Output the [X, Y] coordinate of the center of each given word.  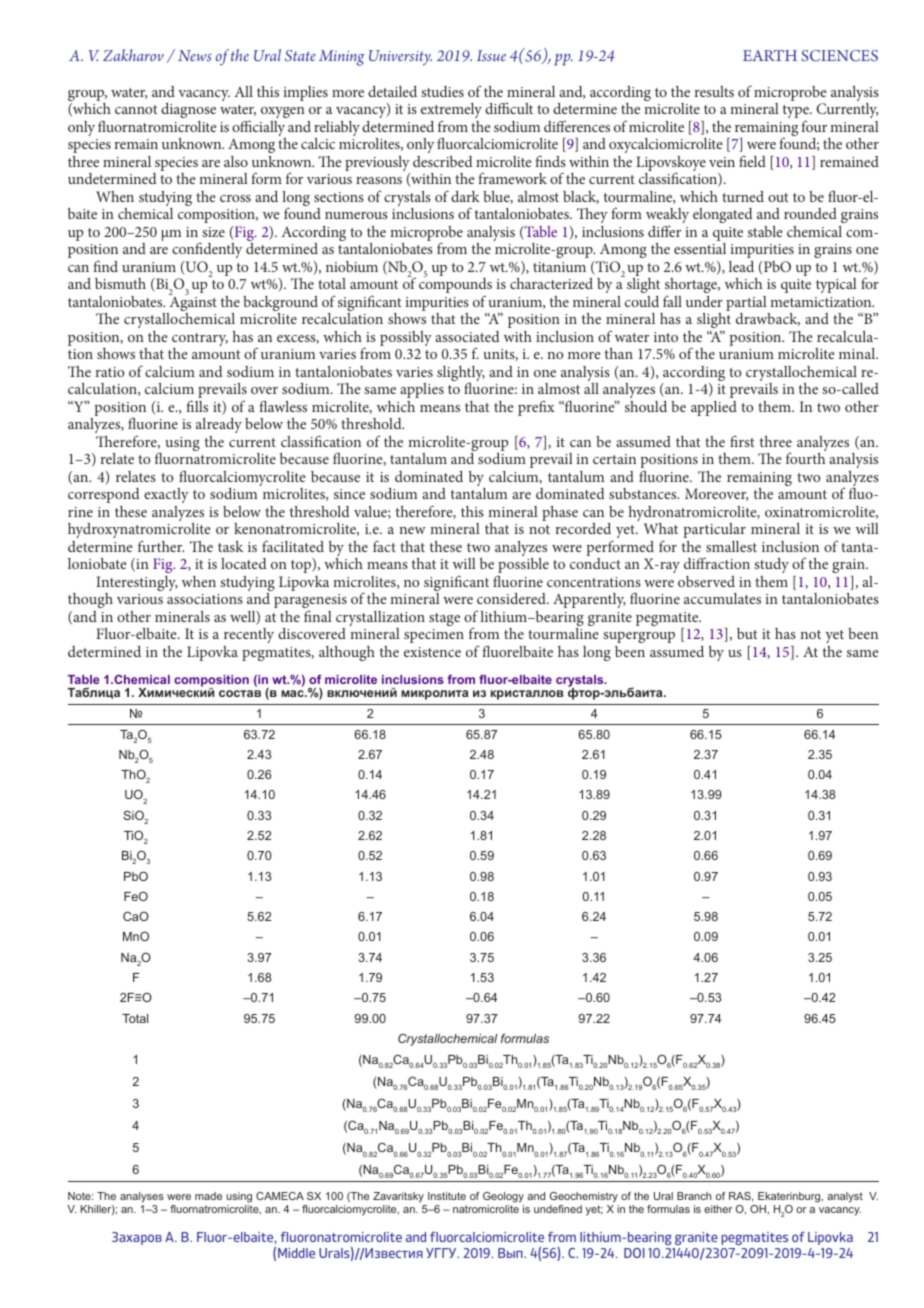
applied [714, 408]
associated [467, 336]
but [747, 633]
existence [432, 652]
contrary [200, 341]
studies [442, 91]
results [714, 91]
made [208, 1196]
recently [249, 635]
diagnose [188, 110]
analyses [142, 1199]
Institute [447, 1196]
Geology [503, 1199]
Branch [694, 1196]
